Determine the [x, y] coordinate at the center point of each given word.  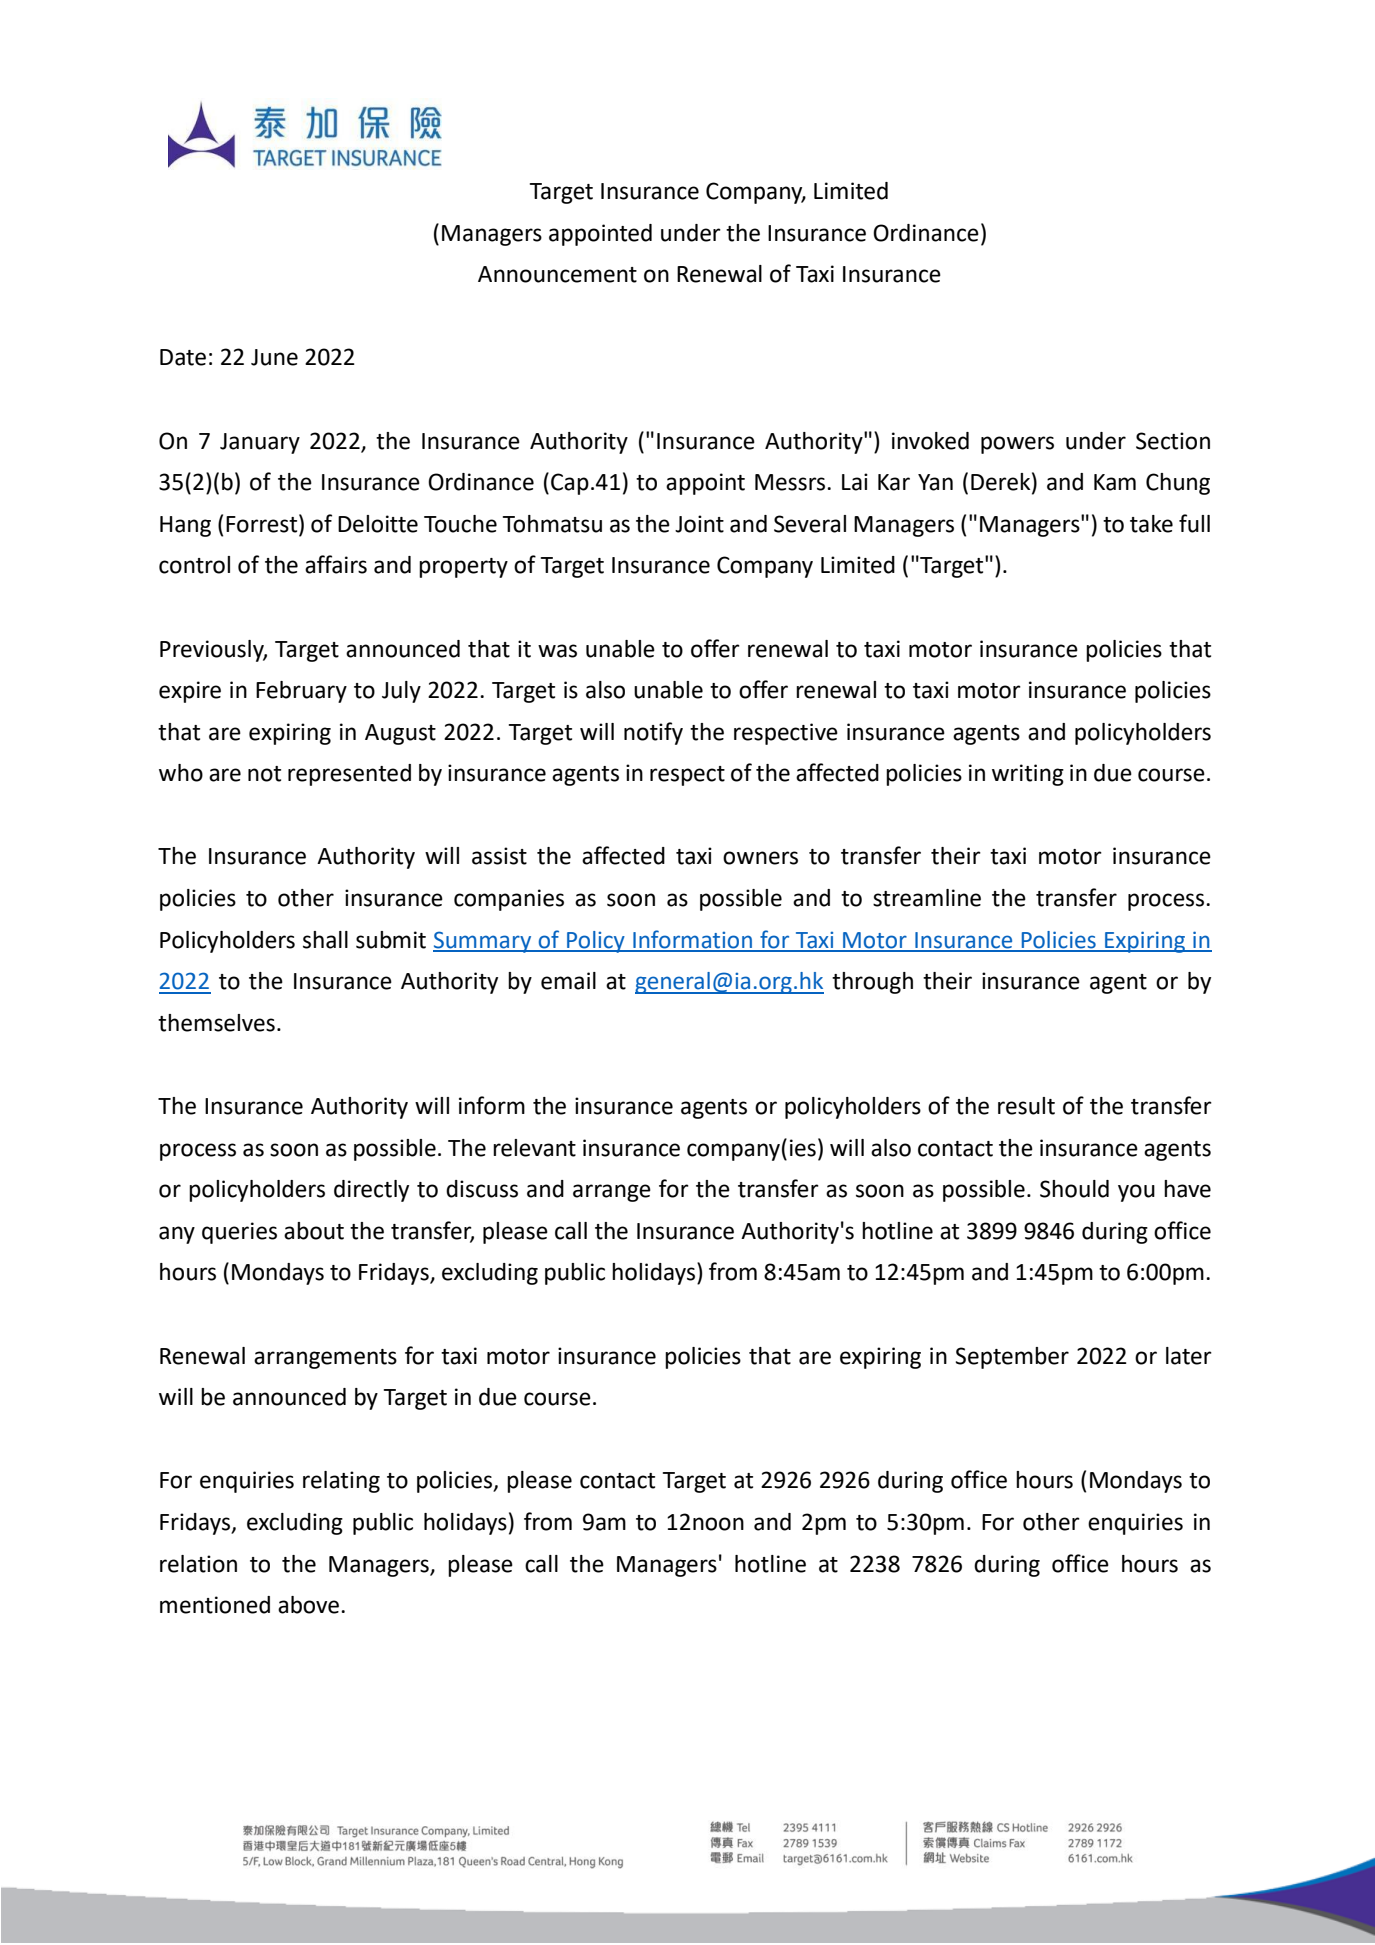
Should [1074, 1189]
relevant [534, 1148]
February [301, 692]
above [310, 1605]
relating [341, 1482]
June [274, 357]
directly [371, 1191]
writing [1028, 775]
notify [653, 733]
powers [1017, 445]
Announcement [557, 274]
